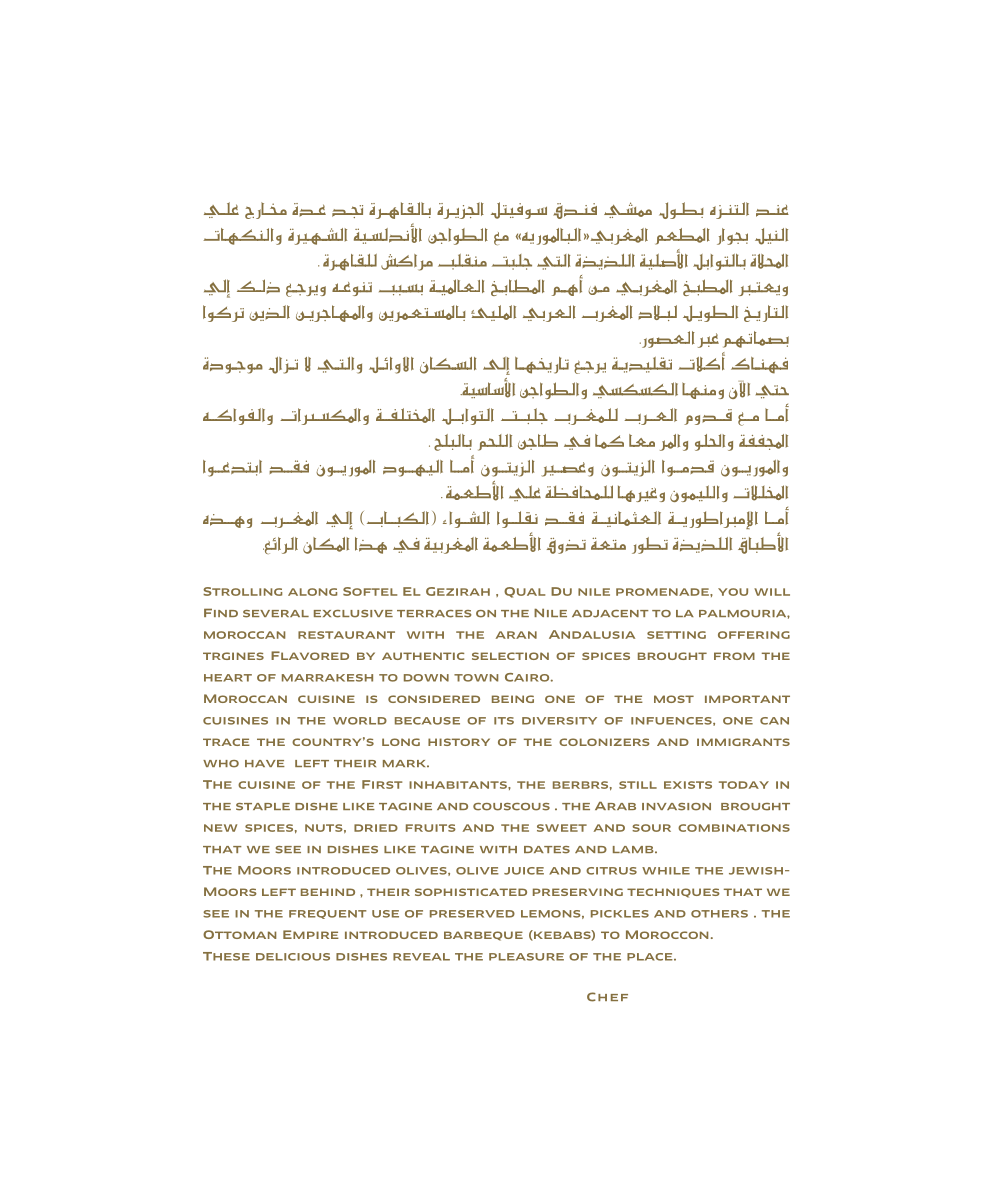 The width and height of the image is (993, 1204). Describe the element at coordinates (524, 592) in the image. I see `Qual` at that location.
